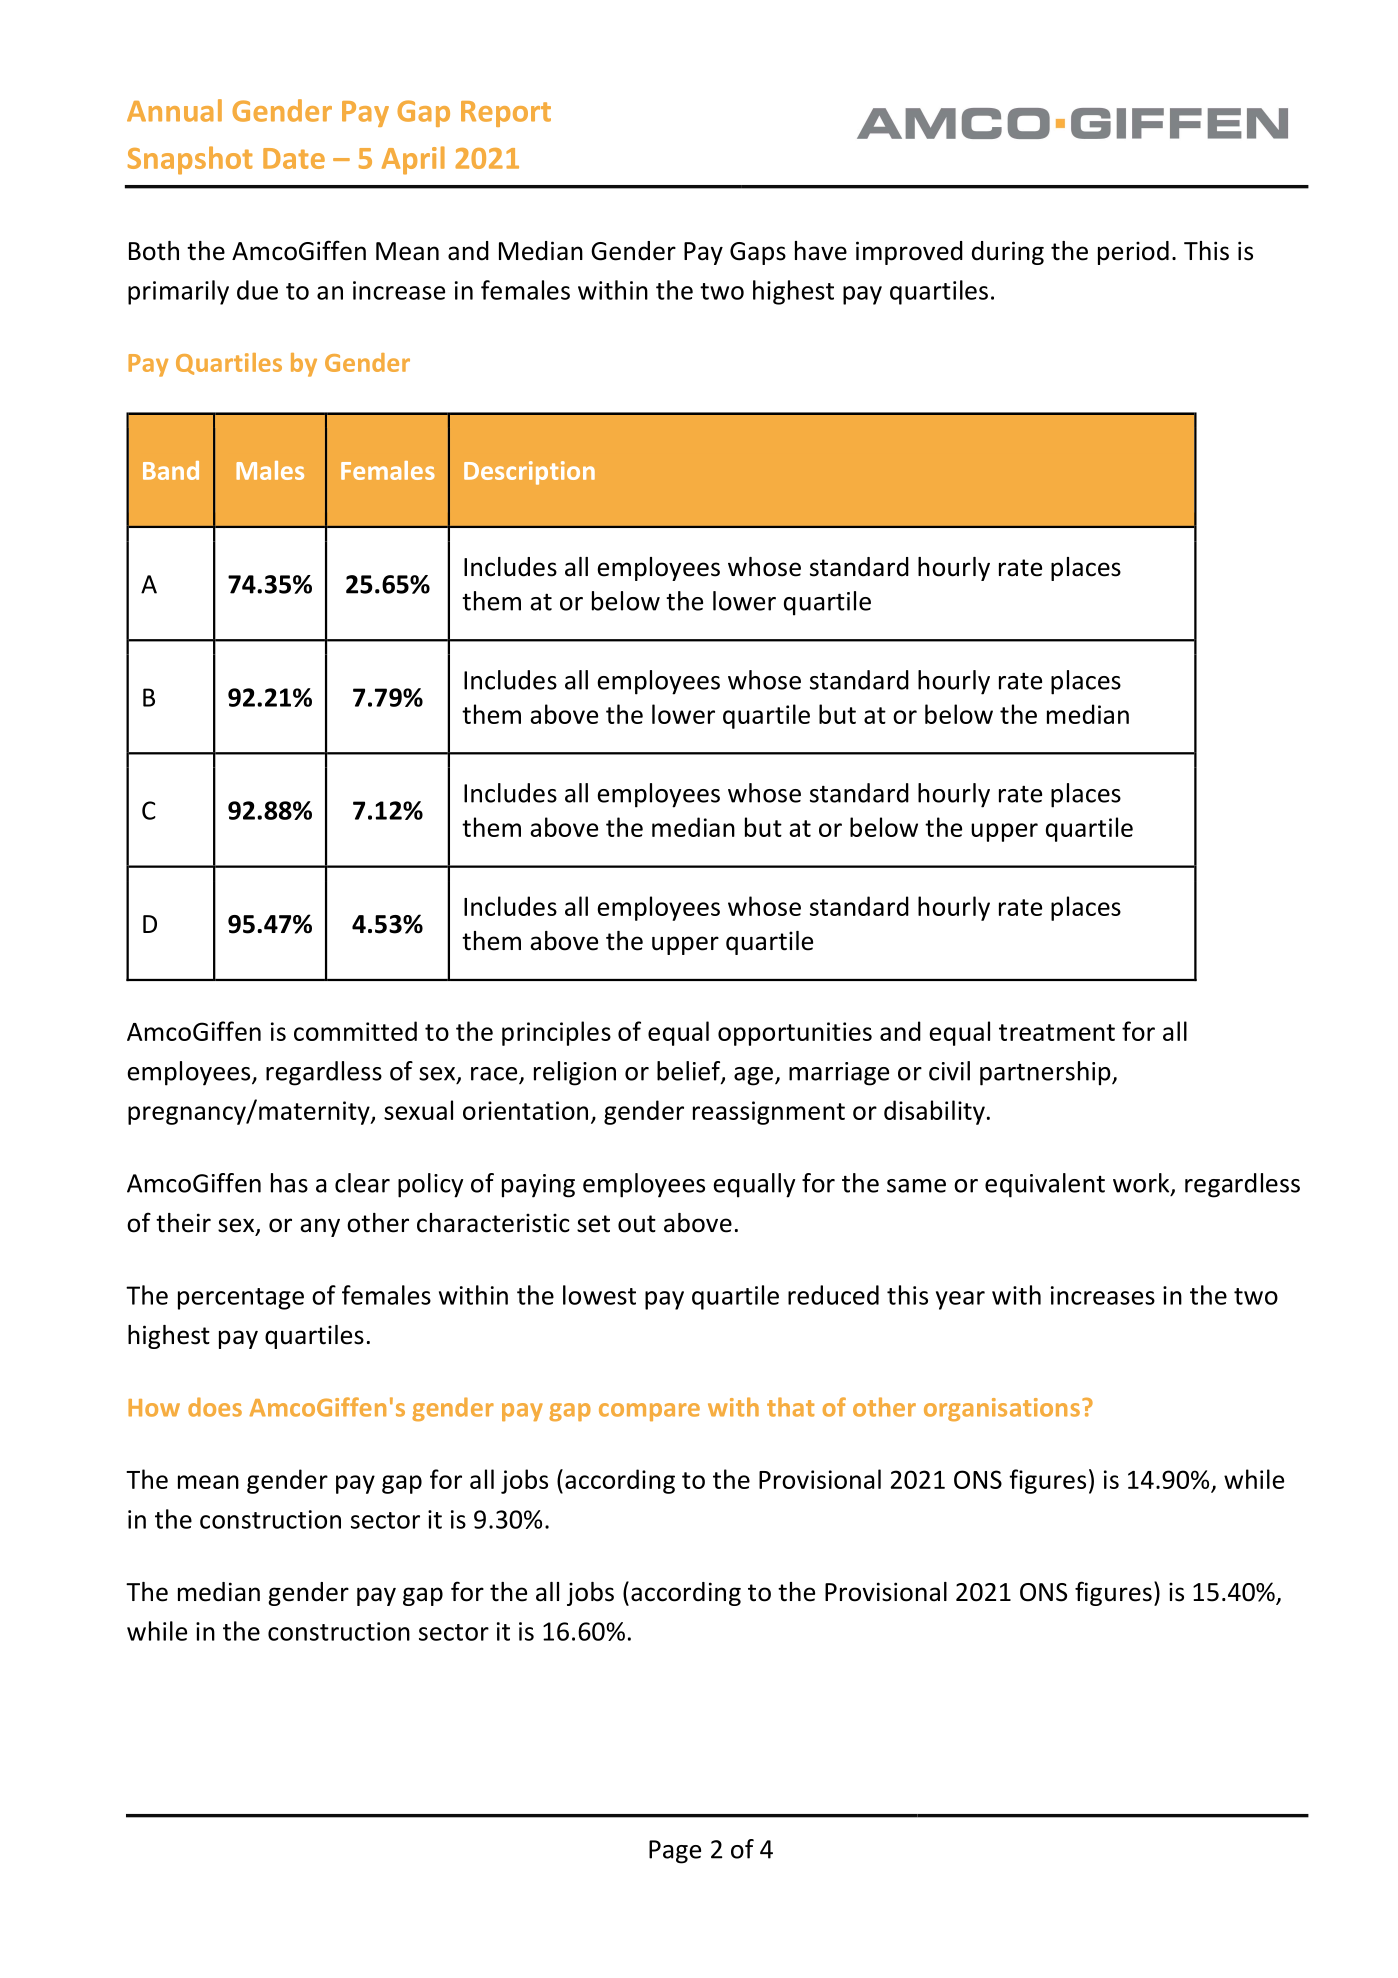  Describe the element at coordinates (320, 1227) in the screenshot. I see `any` at that location.
